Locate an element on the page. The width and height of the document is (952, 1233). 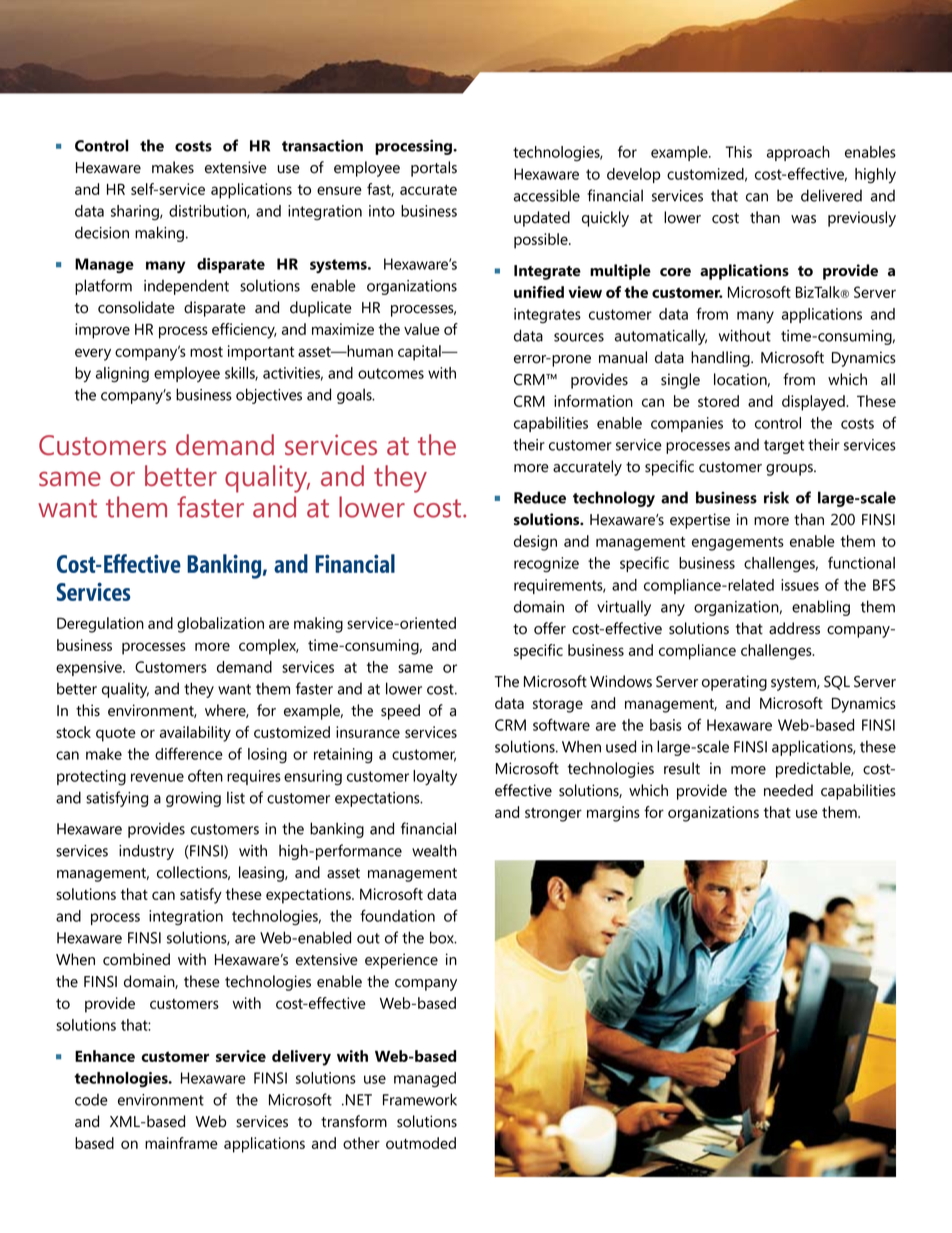
Reduce is located at coordinates (540, 497).
